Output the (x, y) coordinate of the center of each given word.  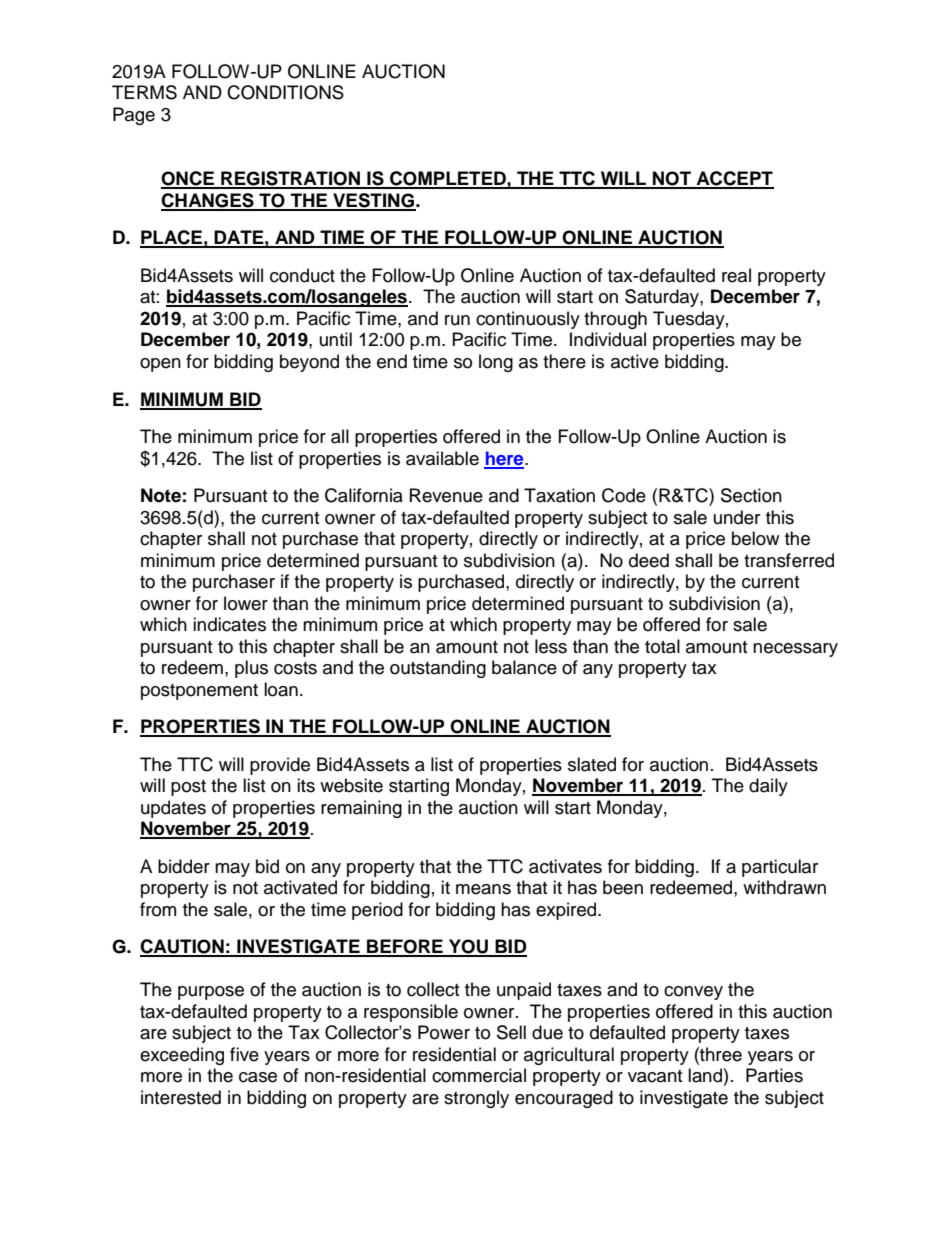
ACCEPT (734, 179)
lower (246, 603)
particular (780, 868)
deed (649, 560)
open (160, 365)
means (483, 889)
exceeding (182, 1056)
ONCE (189, 179)
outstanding (438, 669)
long (496, 363)
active (635, 361)
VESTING (373, 201)
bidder (184, 866)
